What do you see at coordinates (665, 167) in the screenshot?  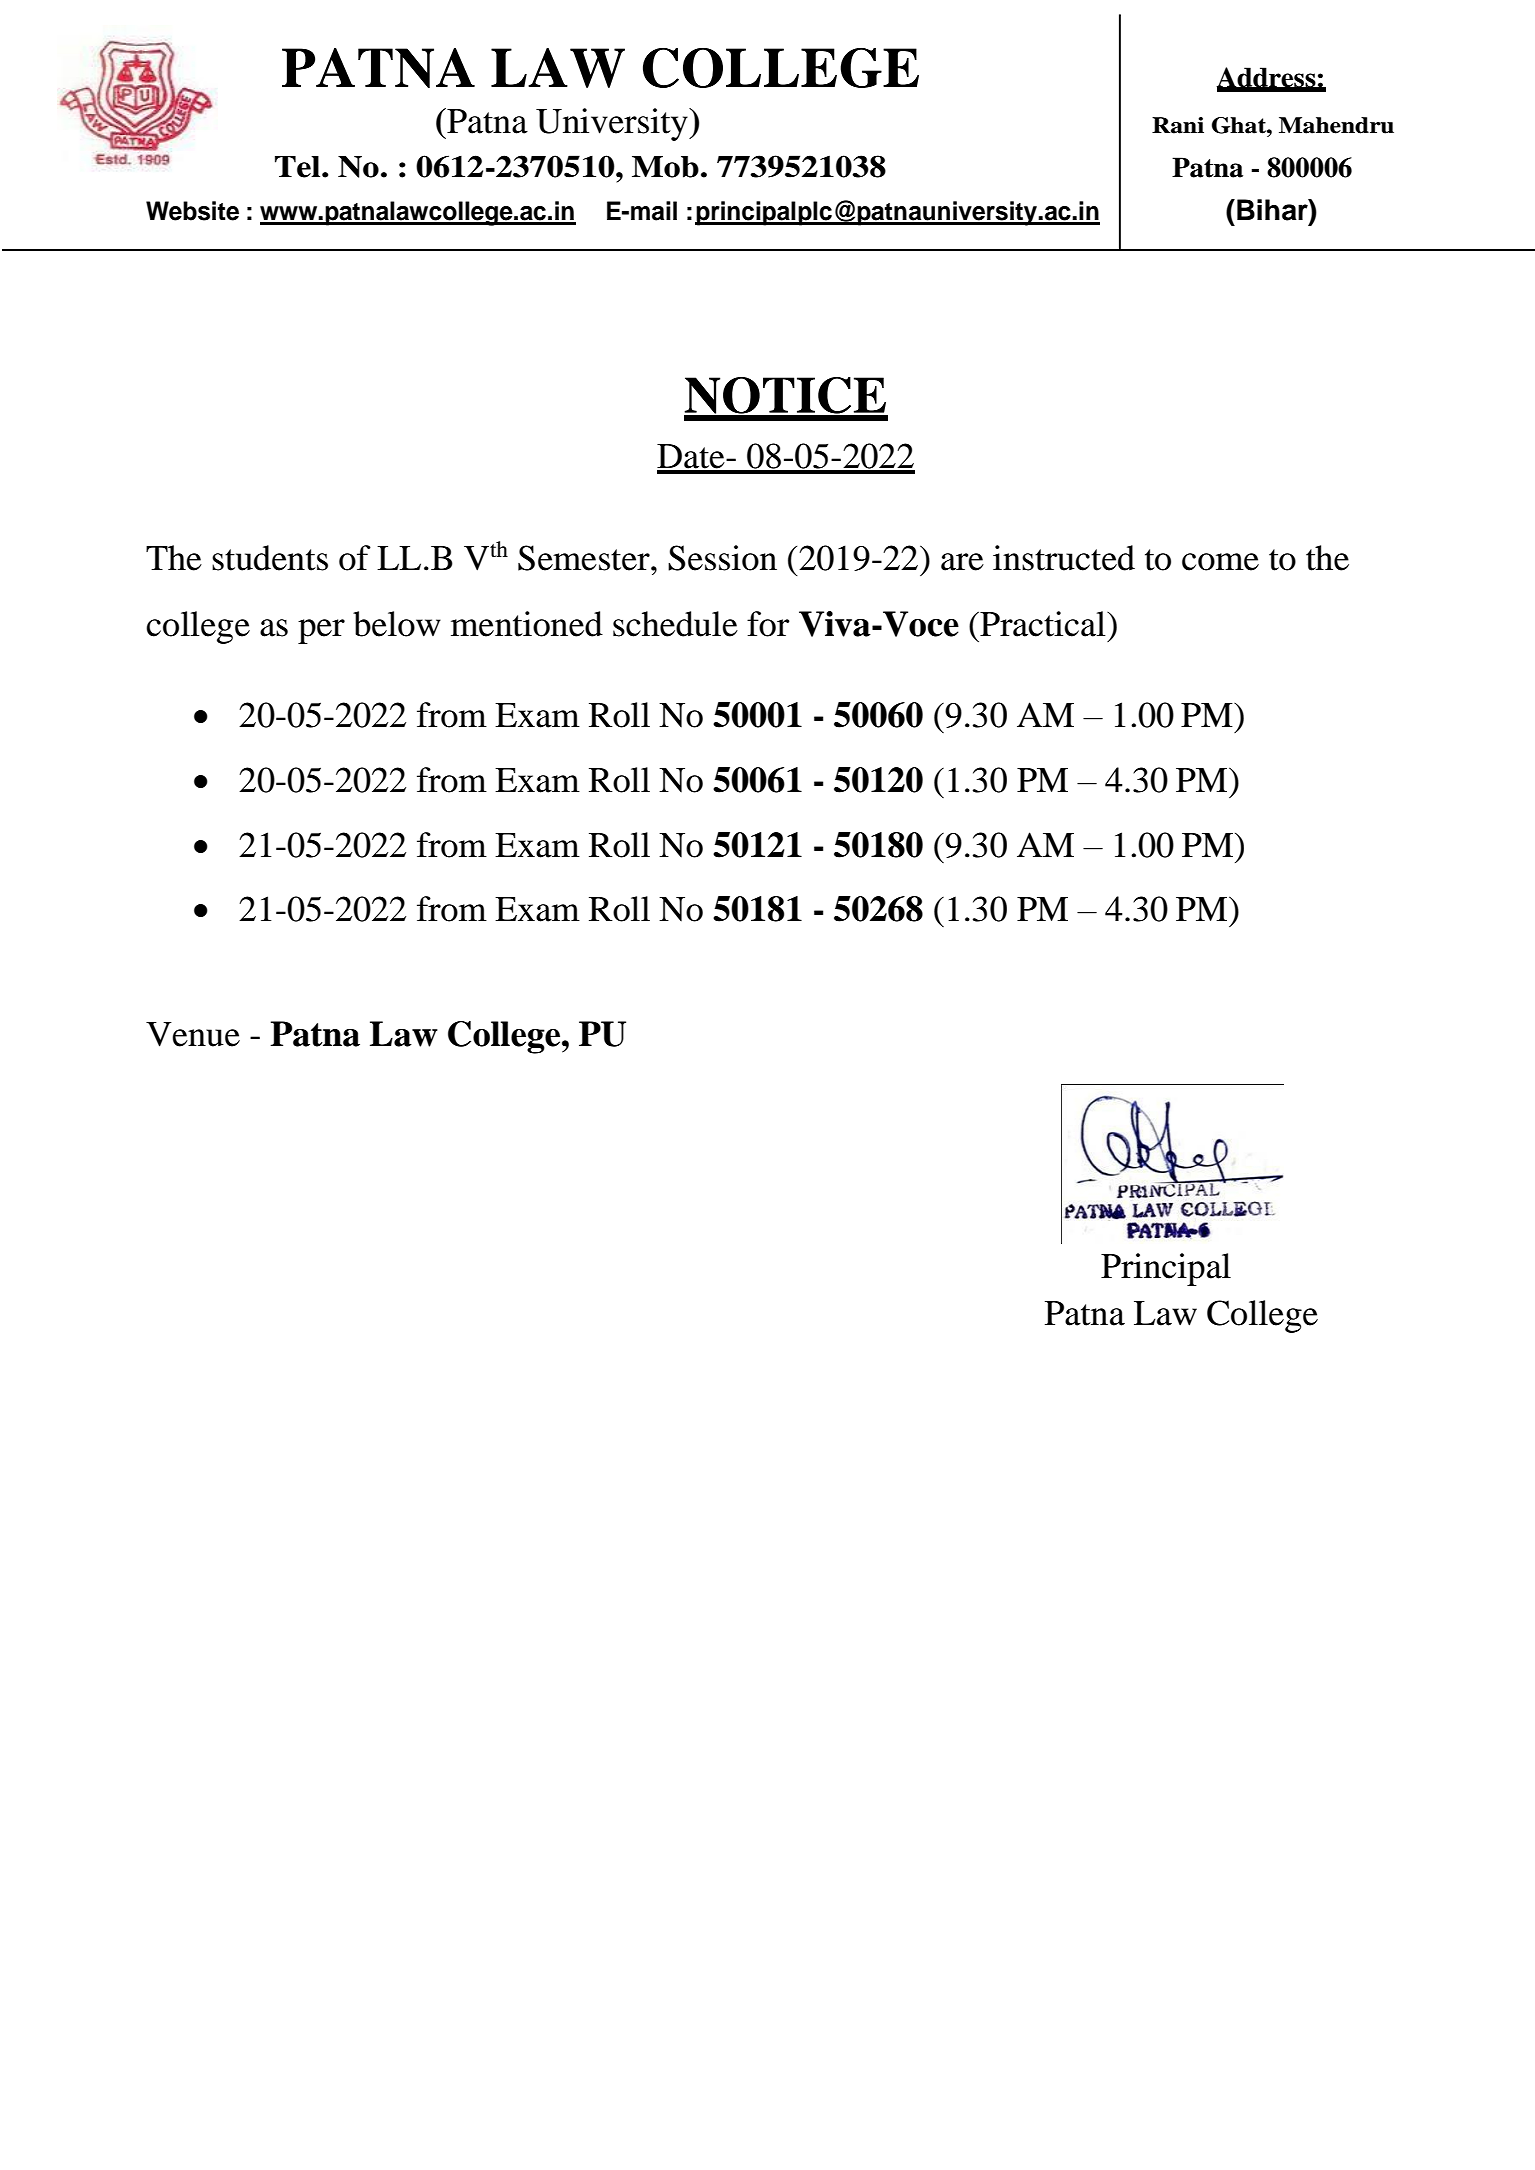 I see `Mob` at bounding box center [665, 167].
